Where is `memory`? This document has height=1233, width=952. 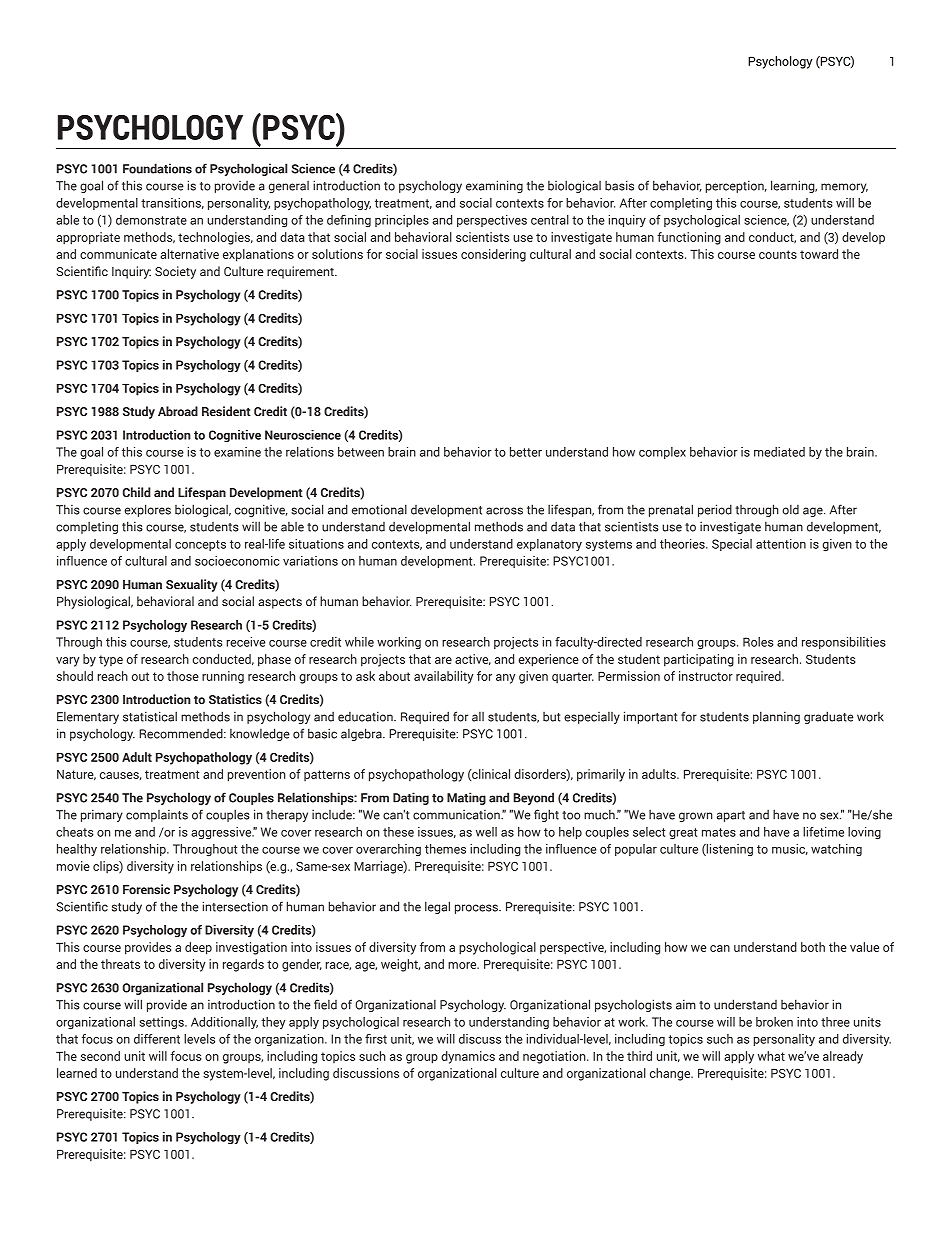
memory is located at coordinates (844, 188).
